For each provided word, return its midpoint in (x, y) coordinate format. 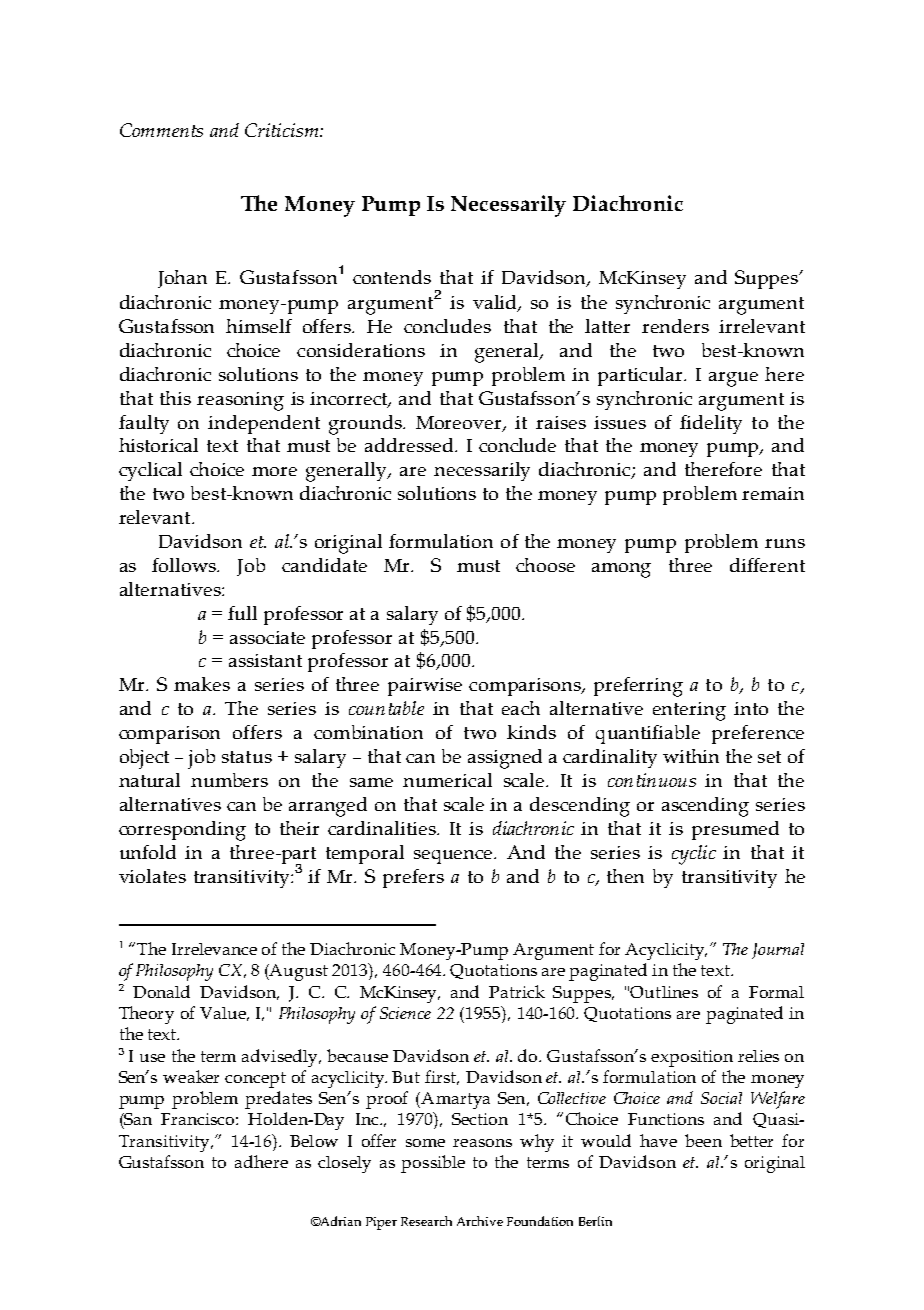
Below (314, 1141)
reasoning (240, 401)
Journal (778, 951)
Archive (480, 1221)
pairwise (425, 687)
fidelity (711, 424)
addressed (410, 445)
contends (392, 277)
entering (689, 711)
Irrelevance (214, 949)
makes (202, 684)
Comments (161, 130)
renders (675, 326)
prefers (413, 878)
